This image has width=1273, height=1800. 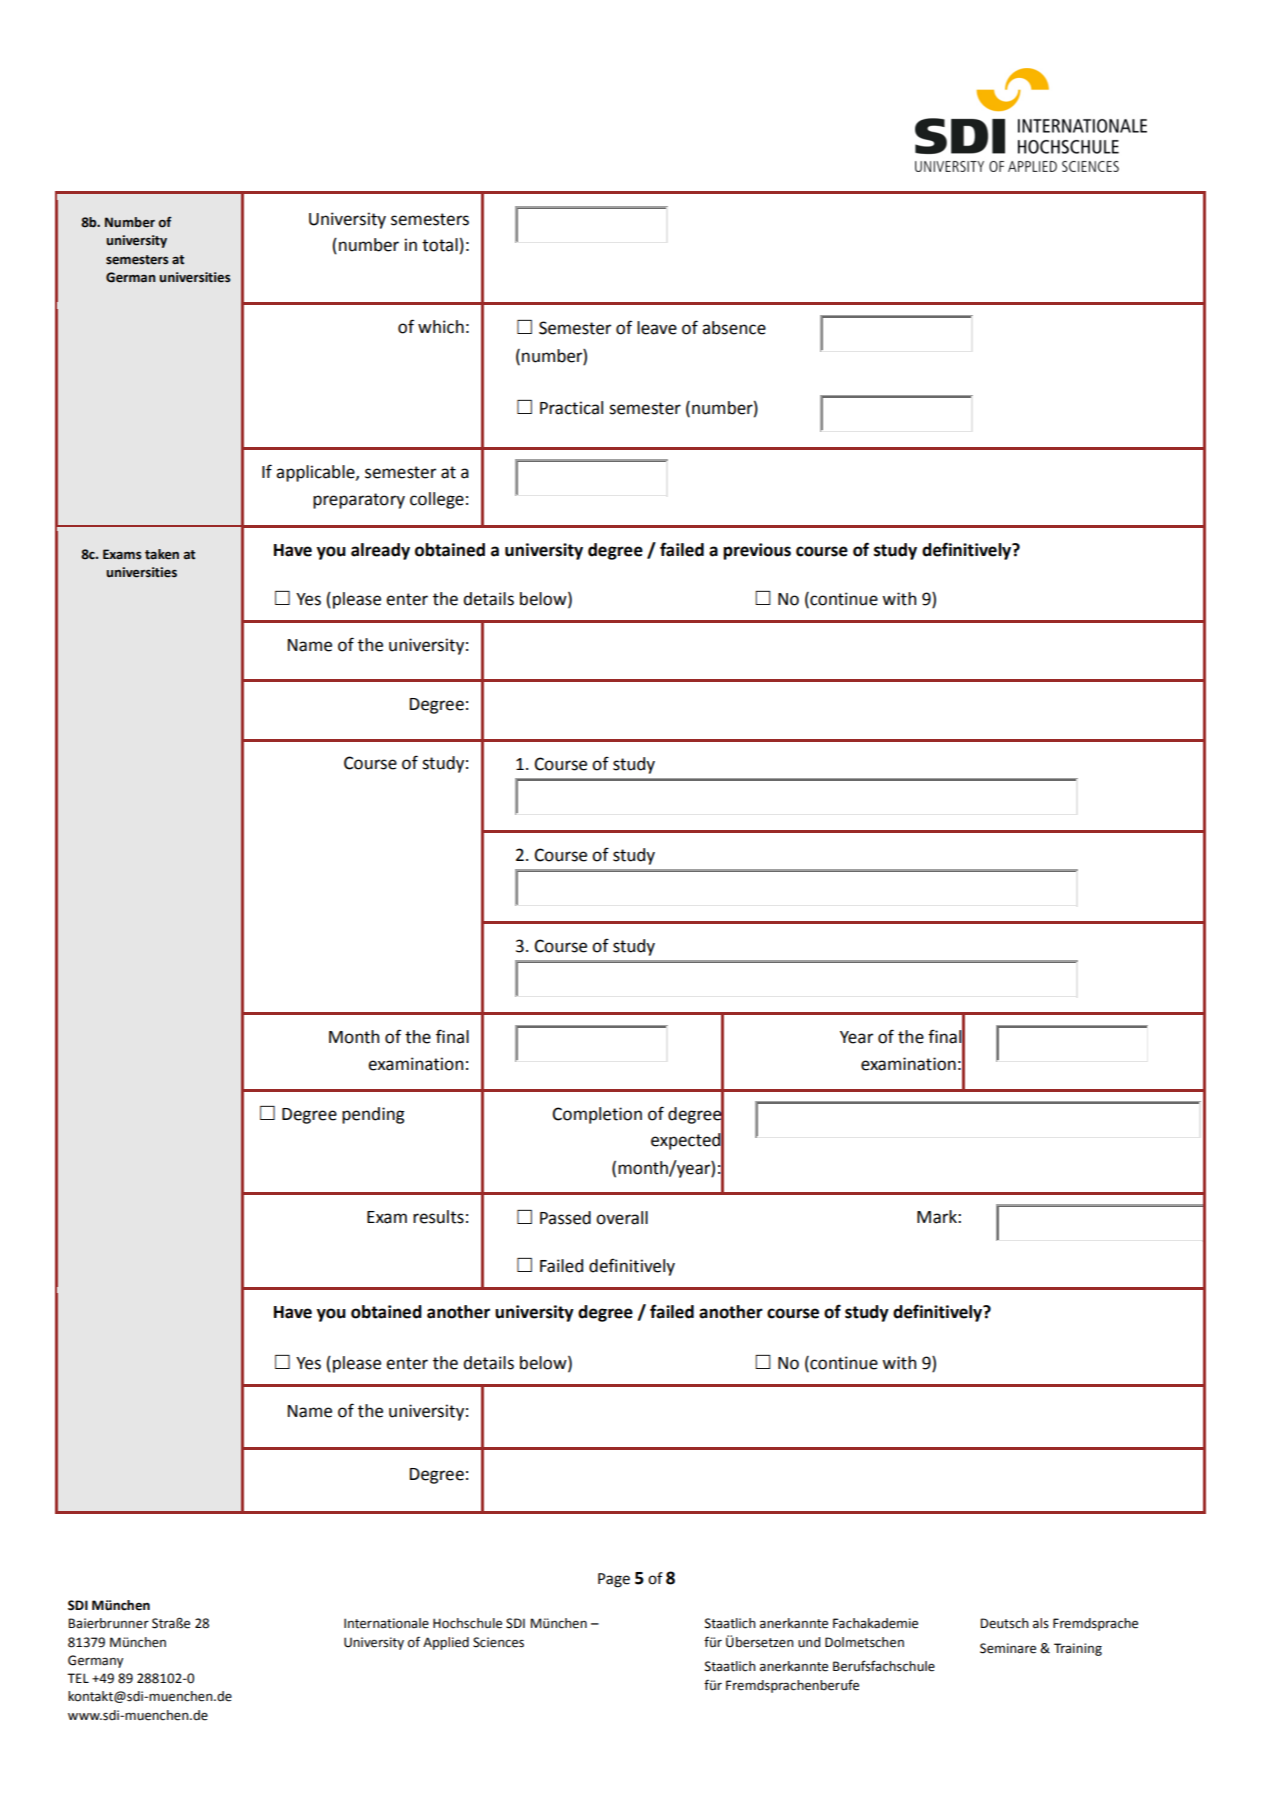 What do you see at coordinates (734, 328) in the image?
I see `absence` at bounding box center [734, 328].
